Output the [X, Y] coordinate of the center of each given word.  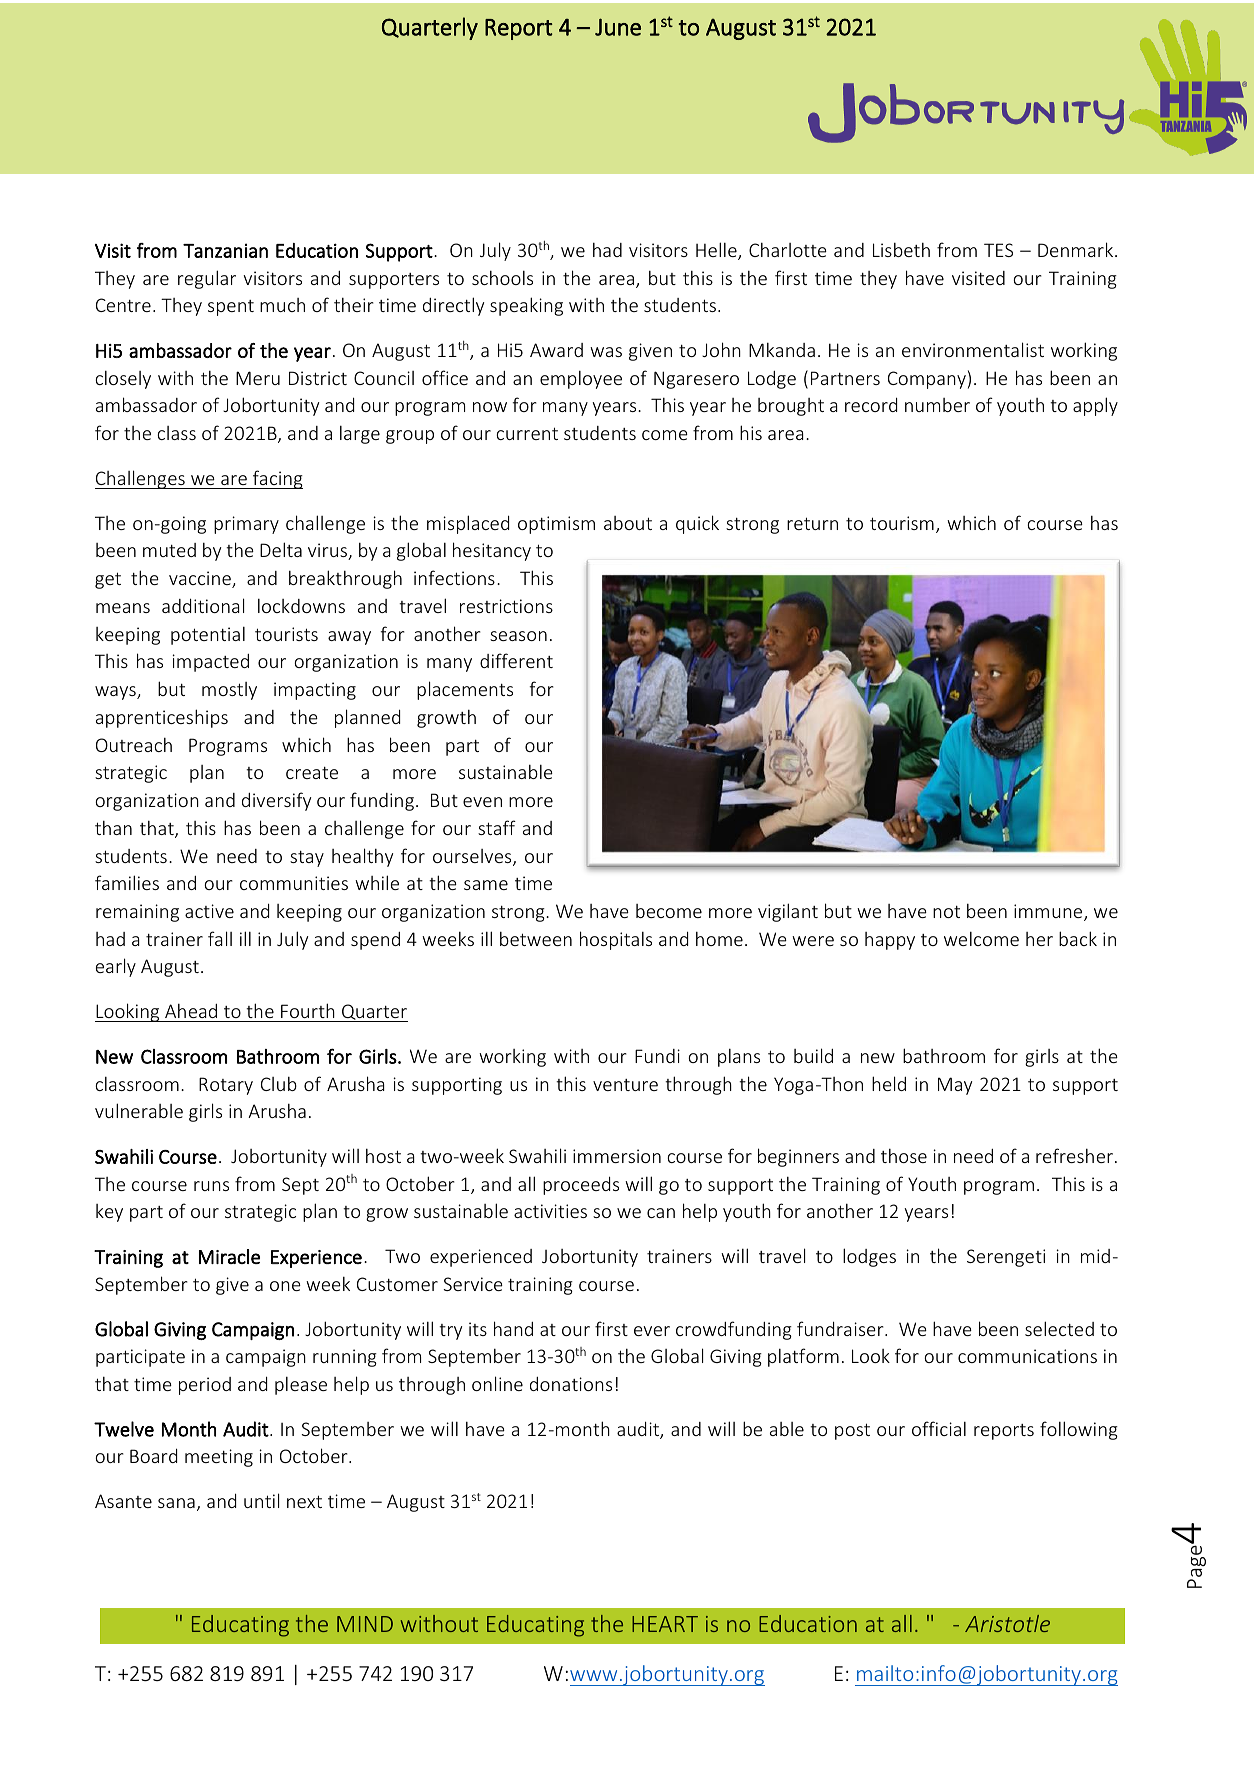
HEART [665, 1624]
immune [1049, 912]
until [261, 1500]
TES [998, 250]
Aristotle [1007, 1623]
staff [497, 827]
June [618, 27]
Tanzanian [225, 250]
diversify [276, 801]
